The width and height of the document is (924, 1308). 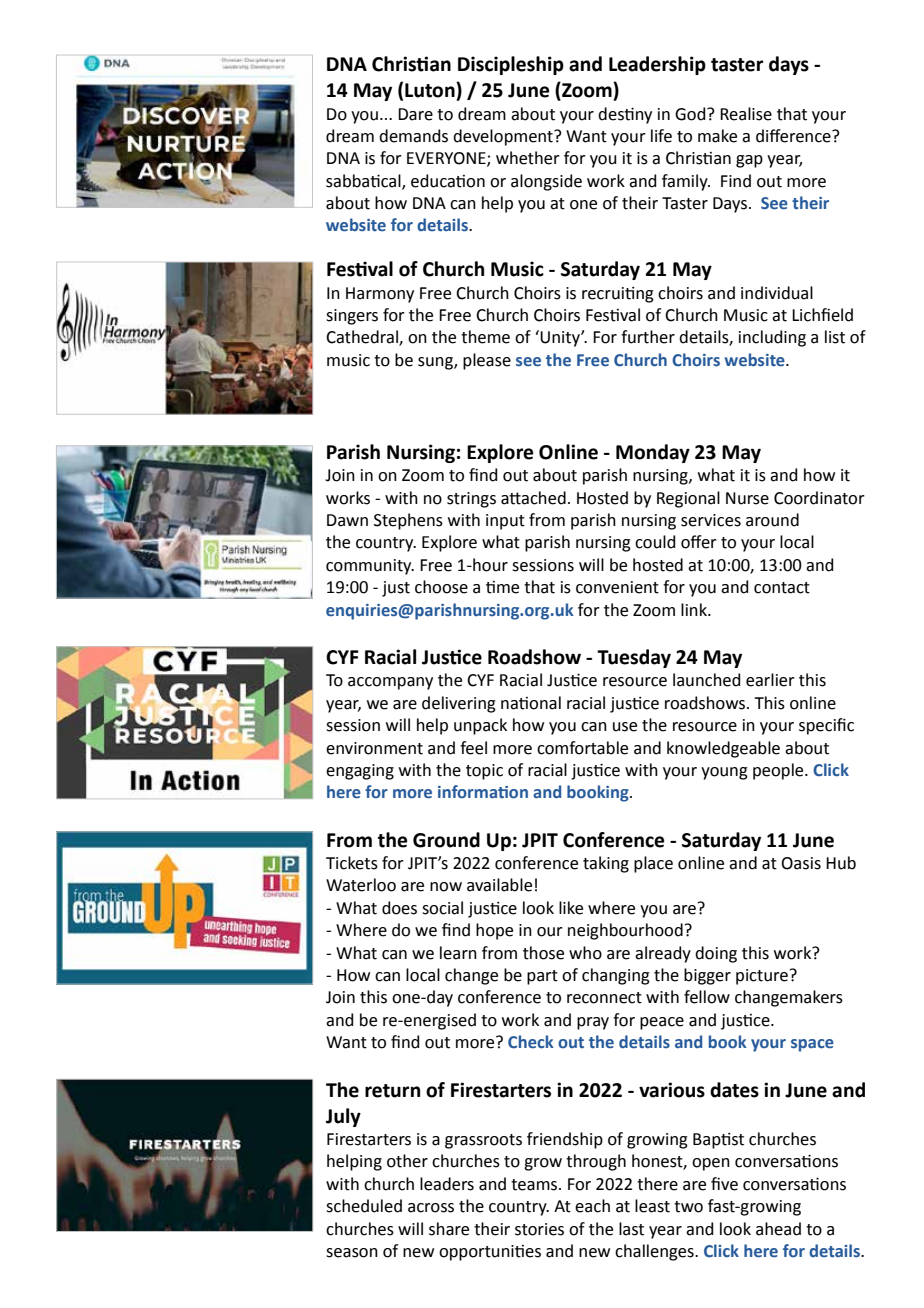 I want to click on does, so click(x=399, y=908).
